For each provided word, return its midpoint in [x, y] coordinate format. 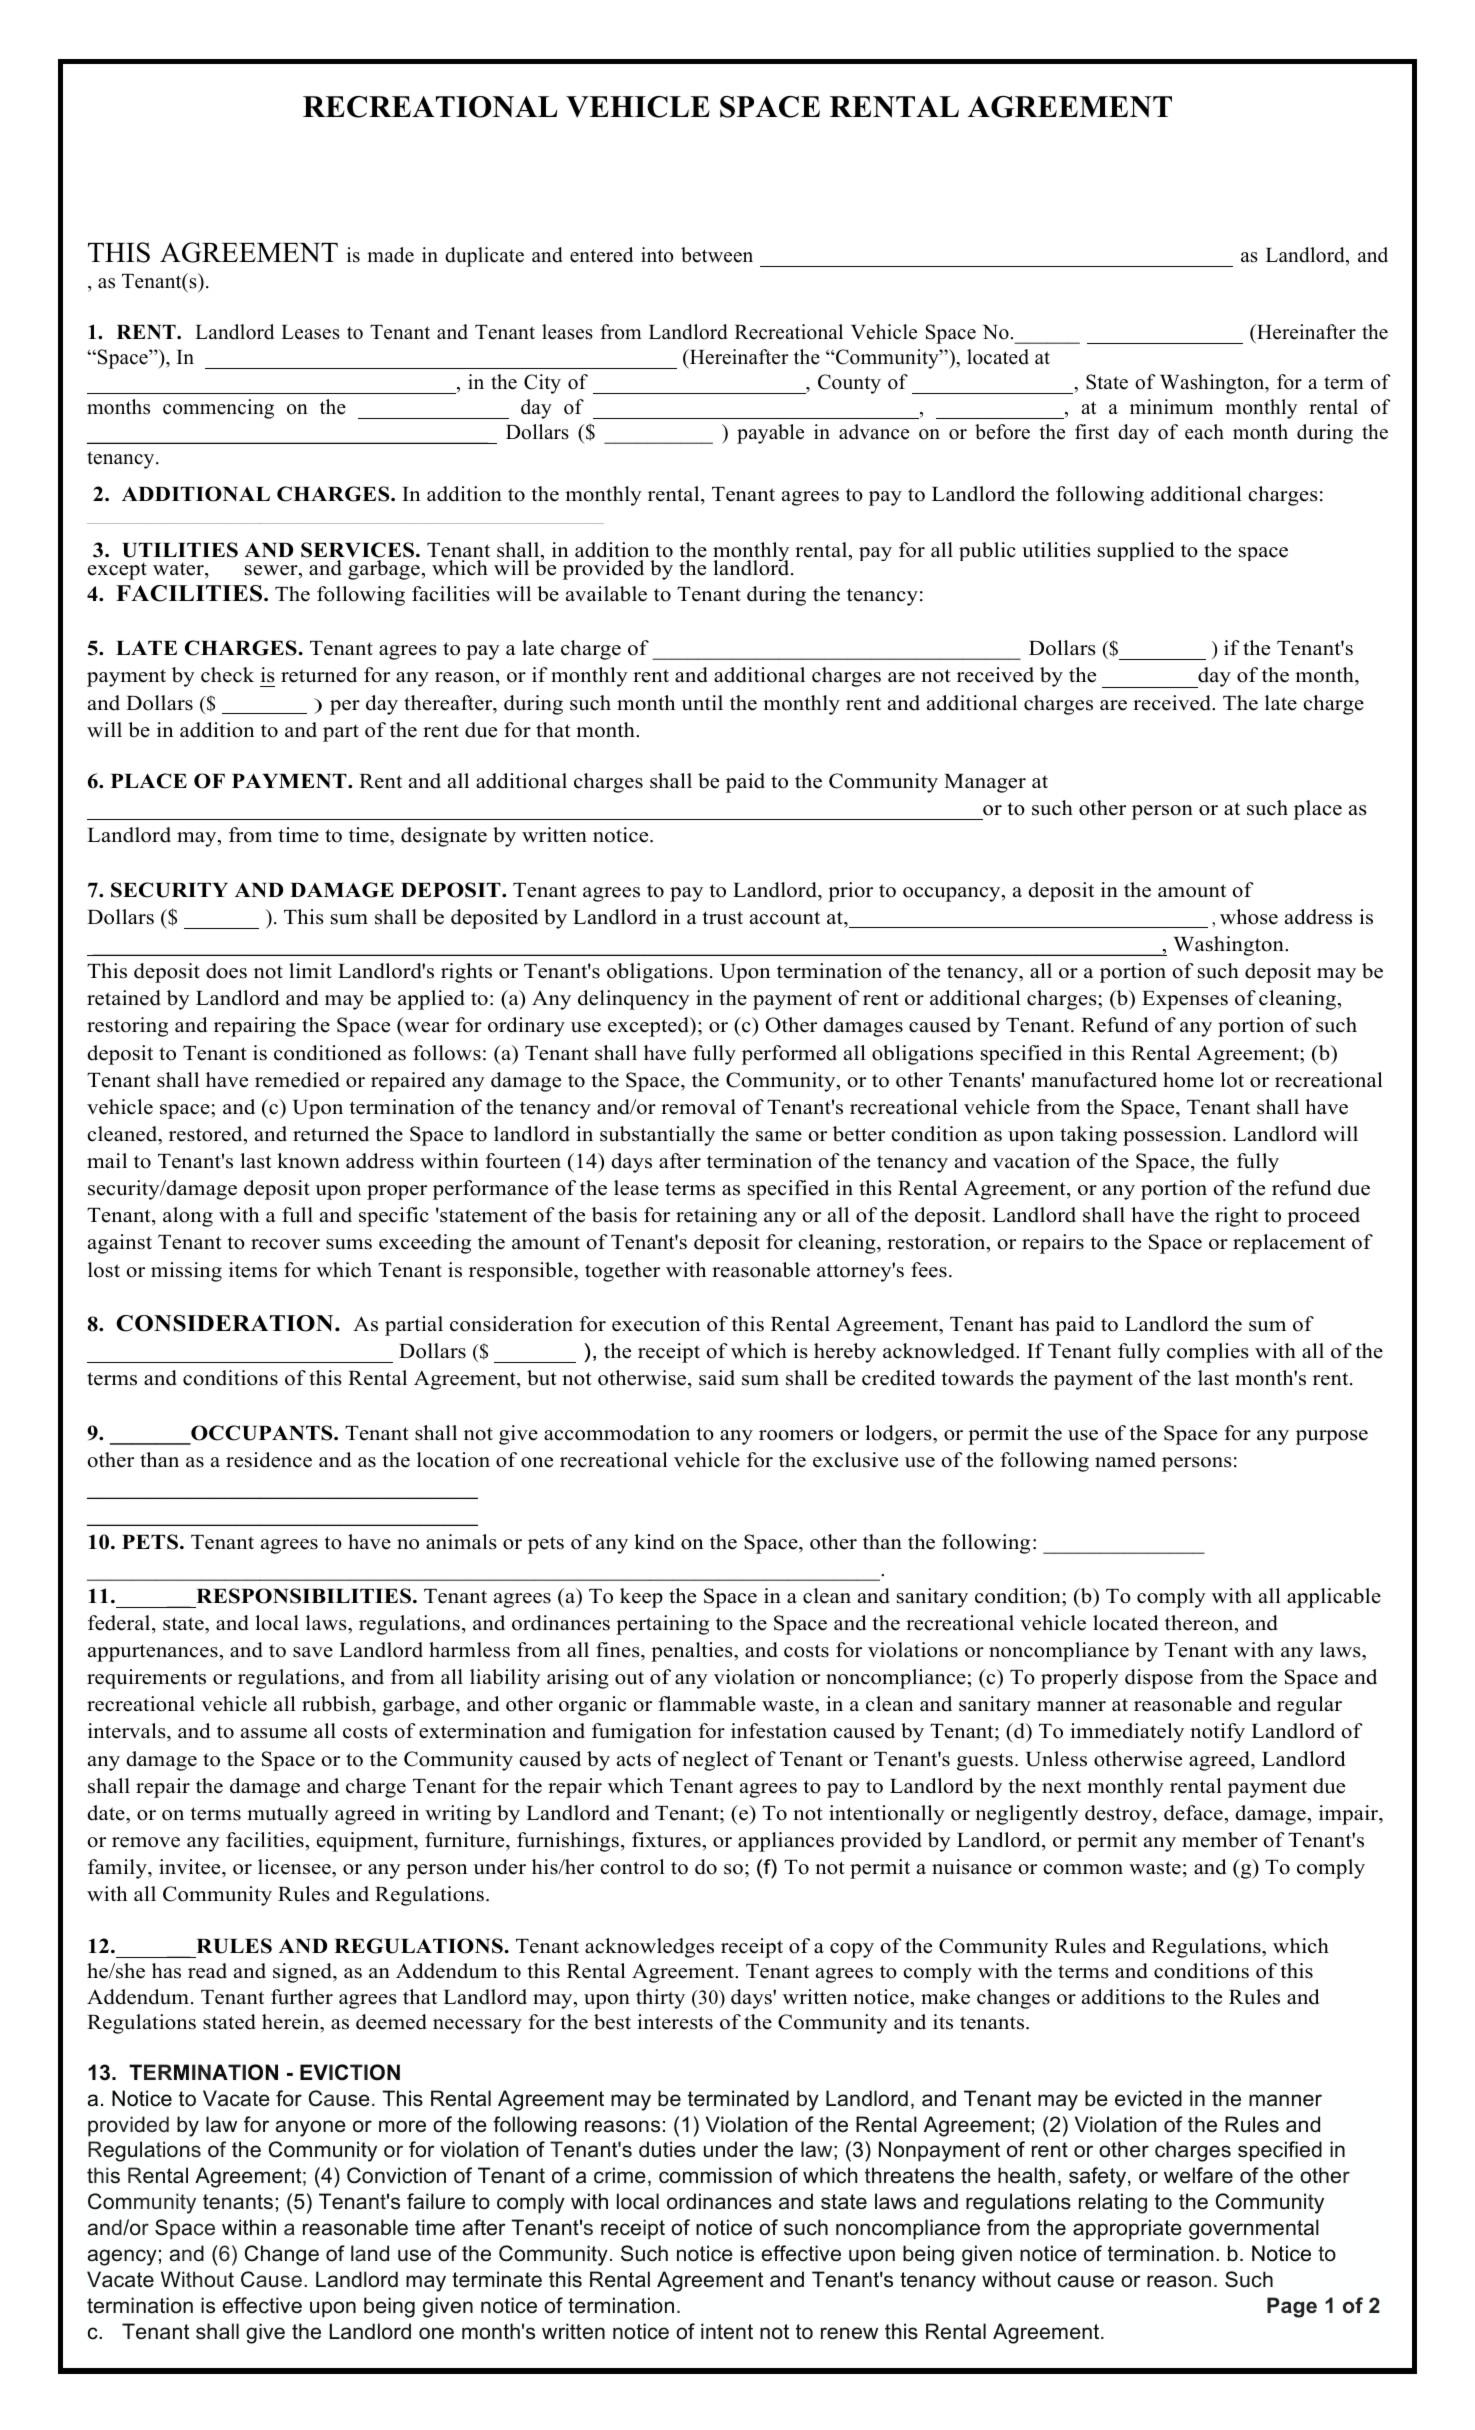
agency [122, 2257]
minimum [1171, 407]
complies [1208, 1353]
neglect [715, 1761]
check [227, 675]
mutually [288, 1815]
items [253, 1270]
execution [656, 1324]
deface [1193, 1813]
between [717, 255]
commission [715, 2175]
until [702, 703]
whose [1249, 917]
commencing [218, 409]
